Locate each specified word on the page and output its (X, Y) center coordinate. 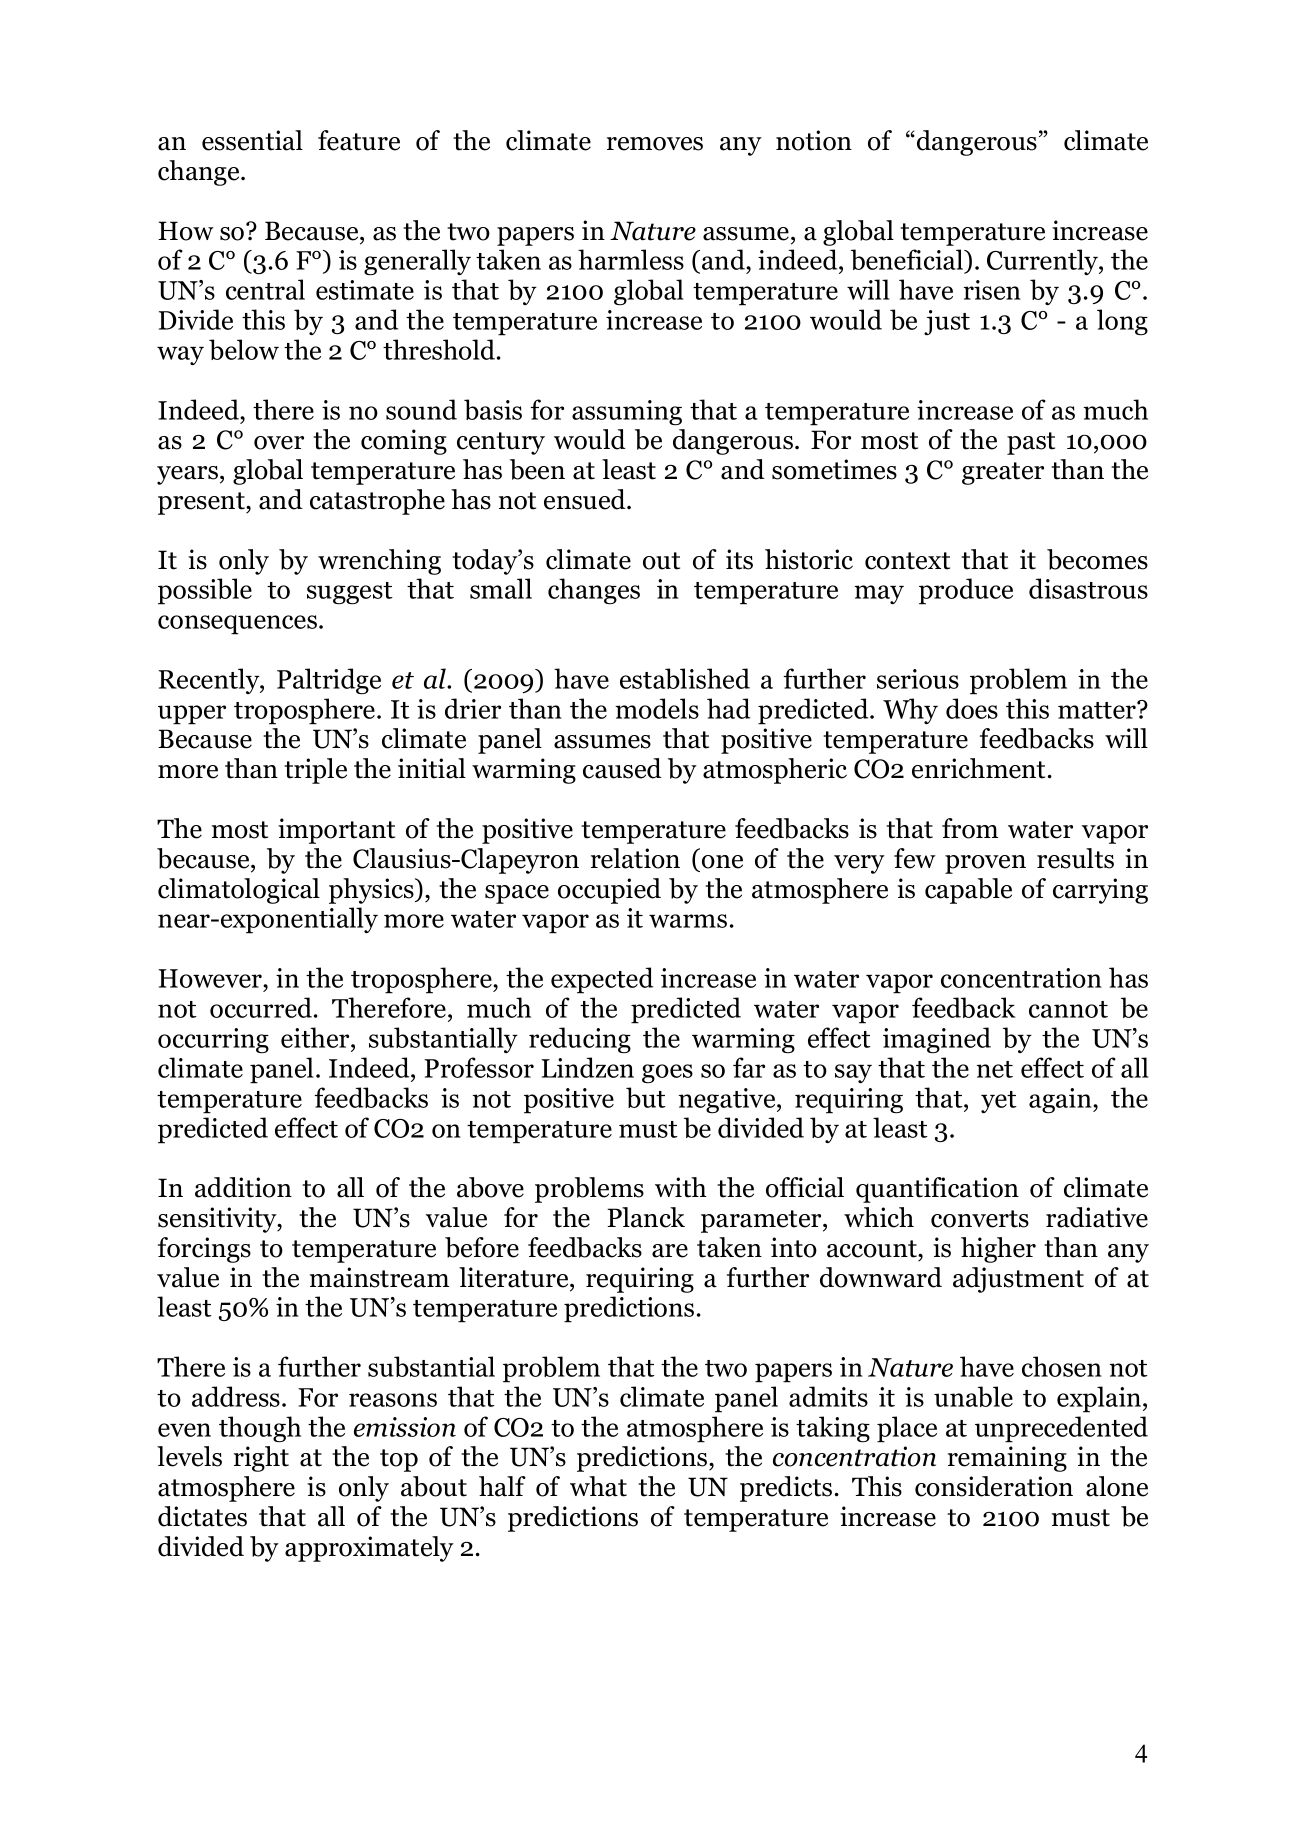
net (995, 1069)
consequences (237, 625)
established (685, 678)
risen (992, 290)
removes (655, 144)
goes (667, 1074)
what (598, 1486)
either (316, 1039)
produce (966, 591)
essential (252, 140)
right (261, 1459)
